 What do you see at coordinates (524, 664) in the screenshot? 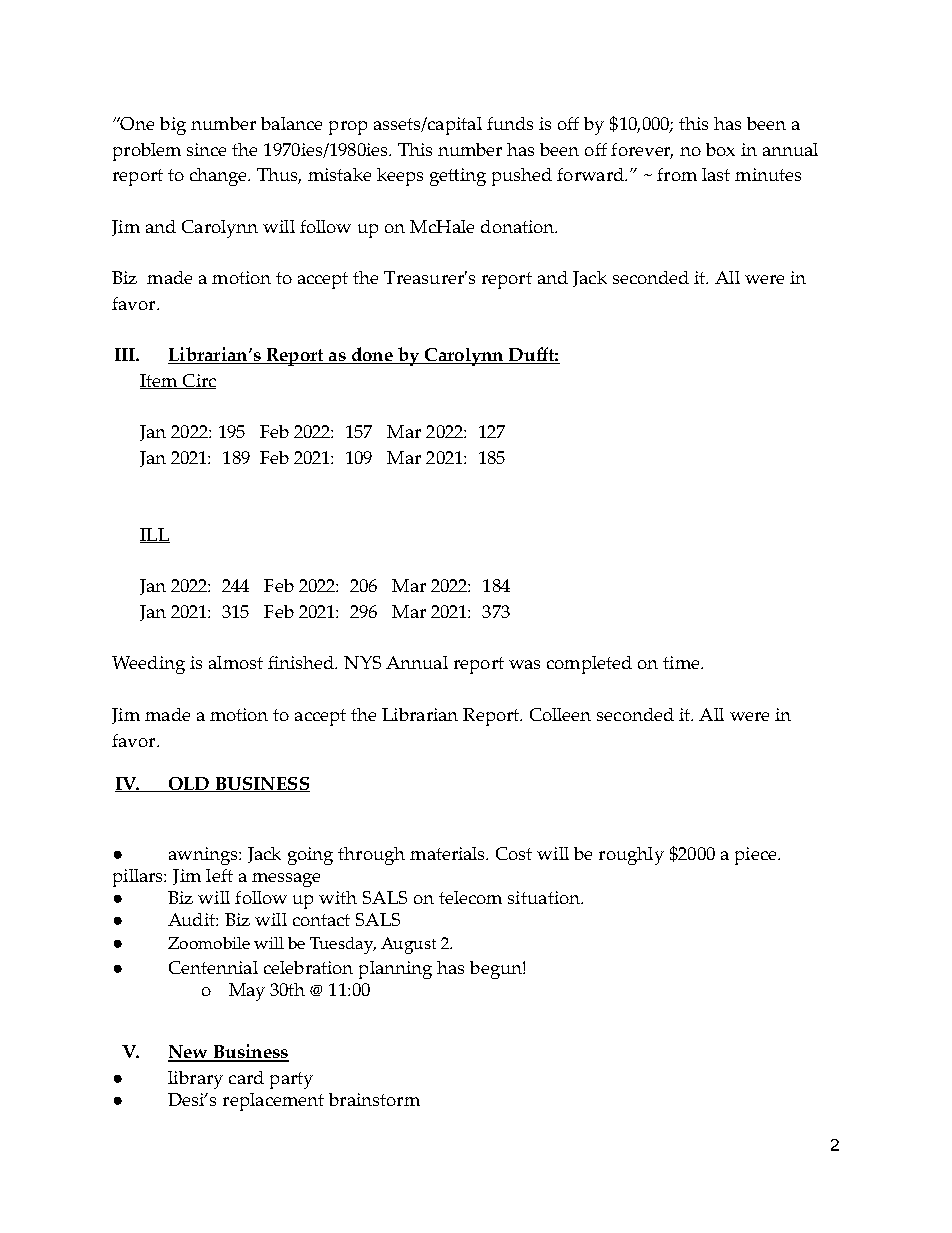
I see `was` at bounding box center [524, 664].
